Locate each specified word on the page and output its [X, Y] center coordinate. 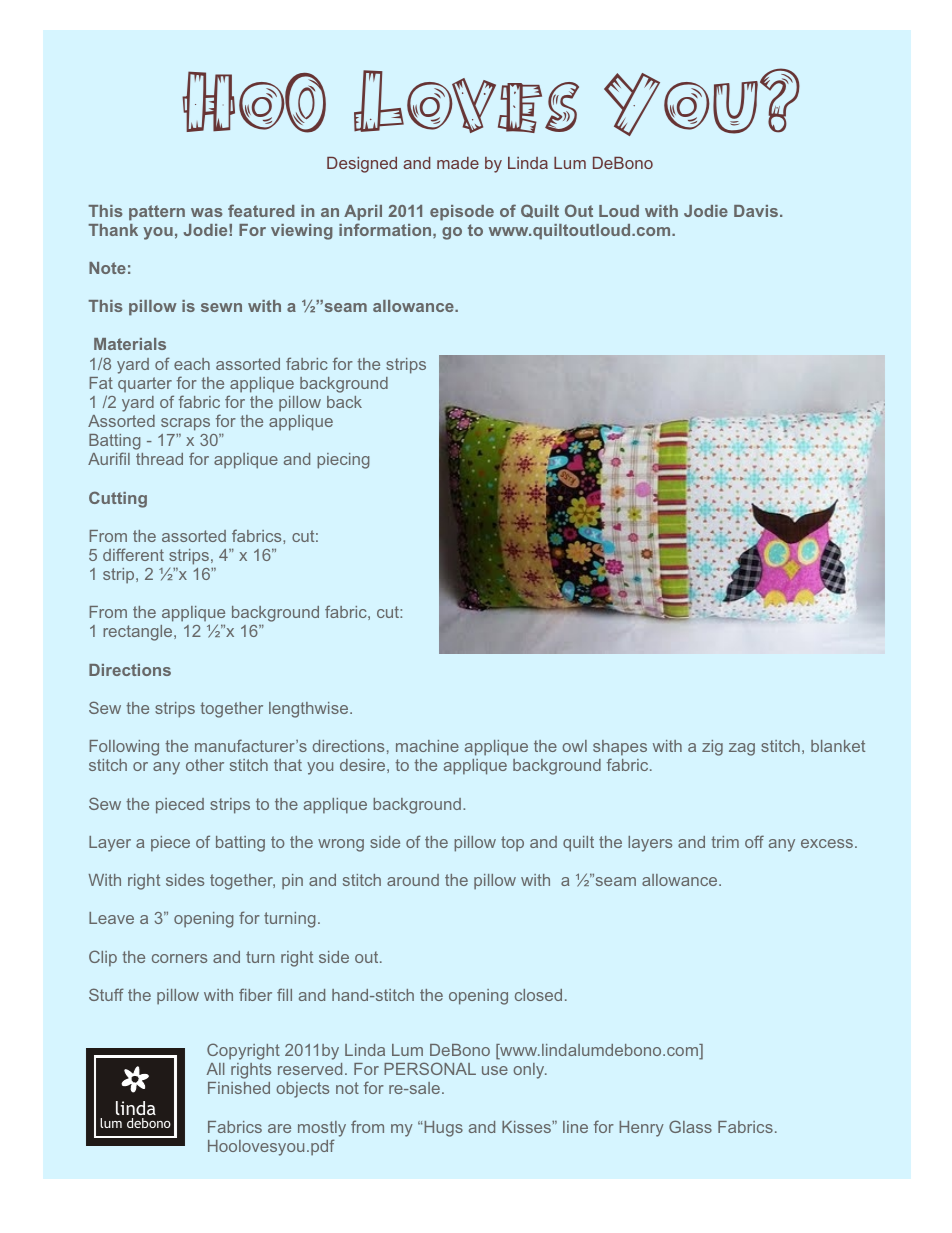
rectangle [139, 633]
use [495, 1070]
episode [462, 213]
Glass [690, 1126]
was [207, 212]
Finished [239, 1088]
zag [742, 749]
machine [427, 746]
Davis [757, 211]
